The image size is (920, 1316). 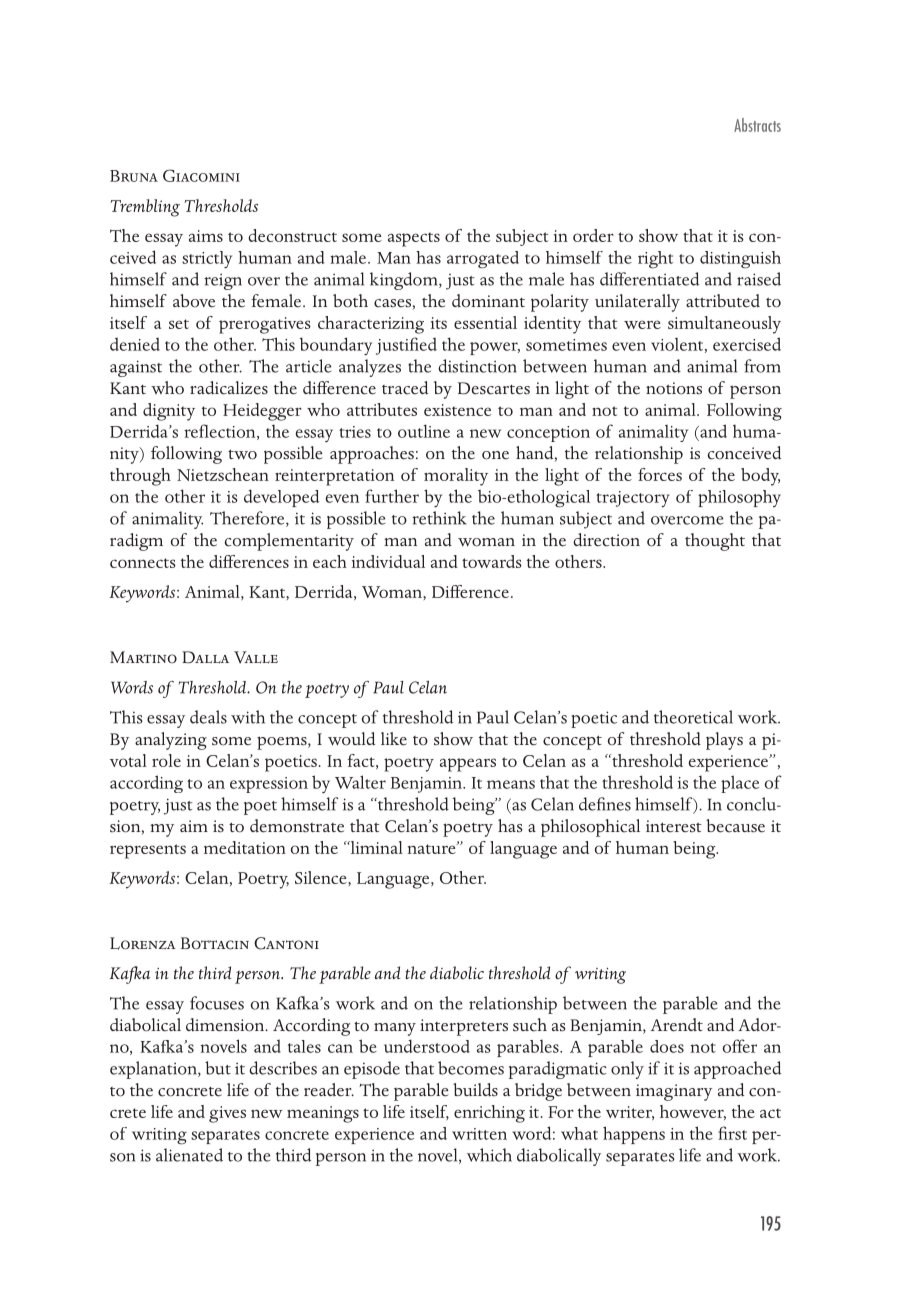 I want to click on Bruna, so click(x=134, y=176).
